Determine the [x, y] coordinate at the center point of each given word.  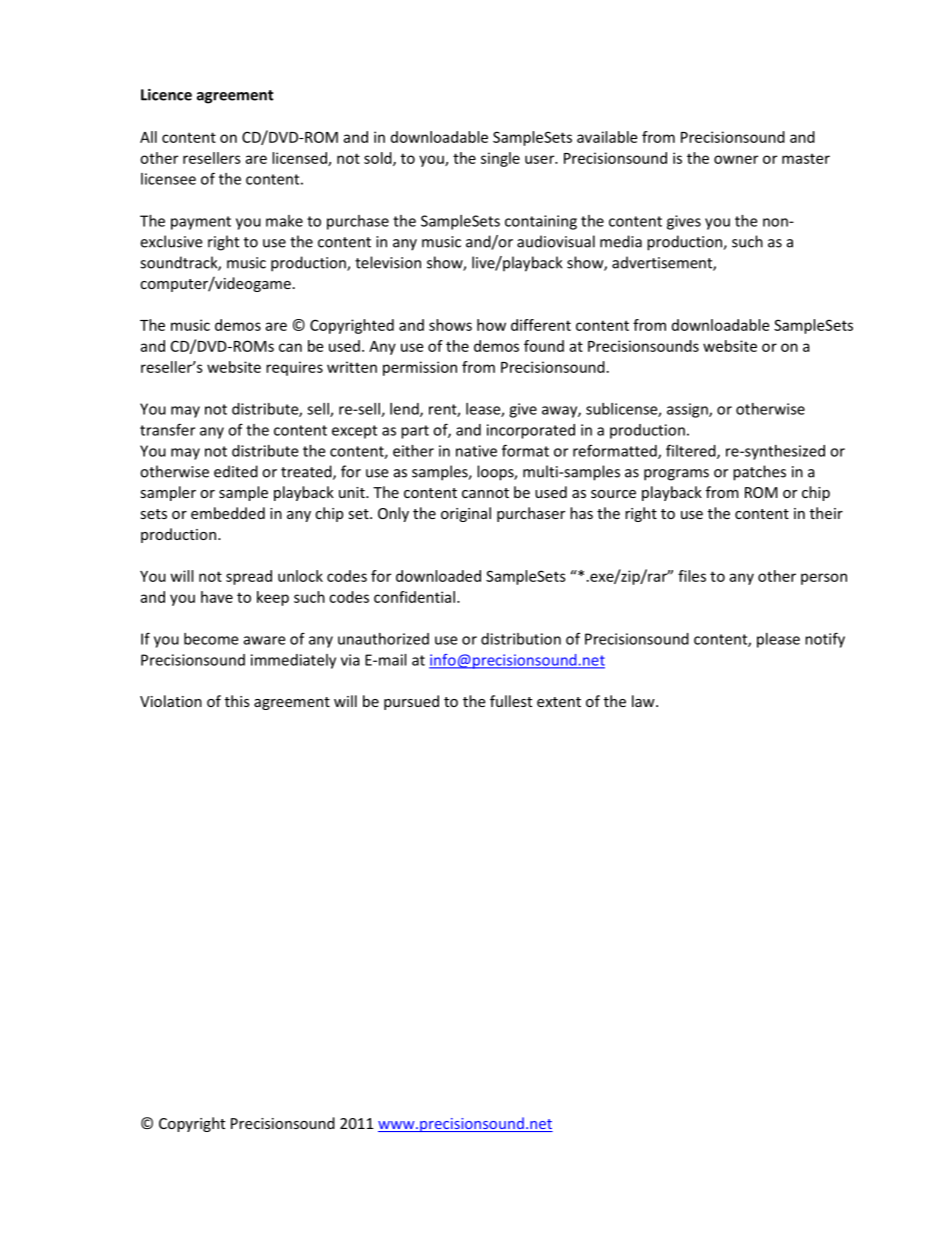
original [466, 514]
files [692, 576]
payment [201, 223]
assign [688, 410]
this [237, 701]
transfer [167, 429]
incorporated [531, 431]
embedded [228, 513]
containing [541, 222]
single [500, 159]
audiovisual [556, 241]
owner [736, 159]
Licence [166, 95]
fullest [511, 701]
